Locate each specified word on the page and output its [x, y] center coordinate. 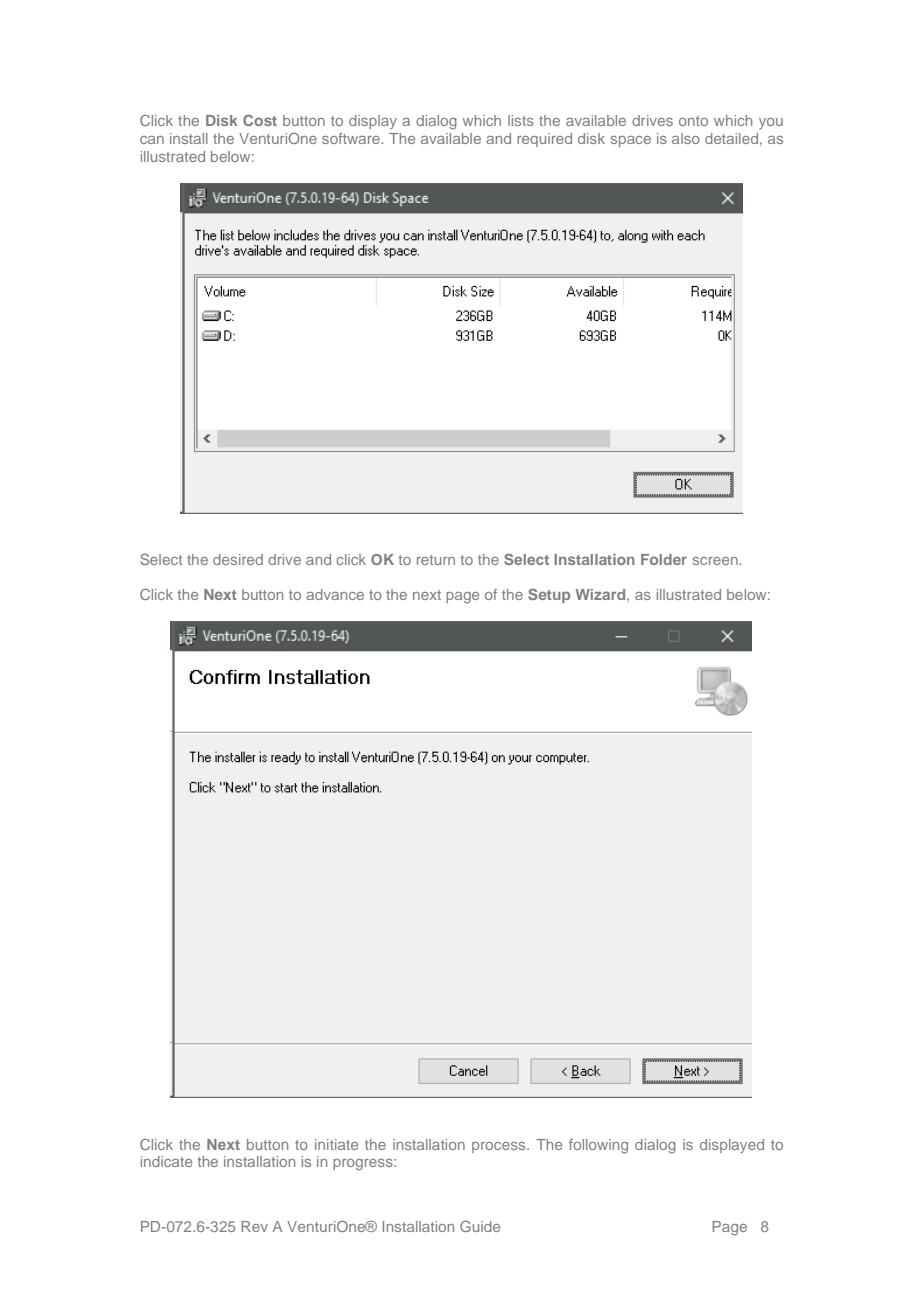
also [686, 138]
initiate [336, 1144]
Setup [549, 595]
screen [715, 561]
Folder [664, 559]
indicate [166, 1161]
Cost [260, 120]
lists [521, 120]
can [152, 140]
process [500, 1147]
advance [335, 594]
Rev [255, 1226]
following [598, 1146]
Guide [480, 1226]
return [436, 560]
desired [238, 559]
